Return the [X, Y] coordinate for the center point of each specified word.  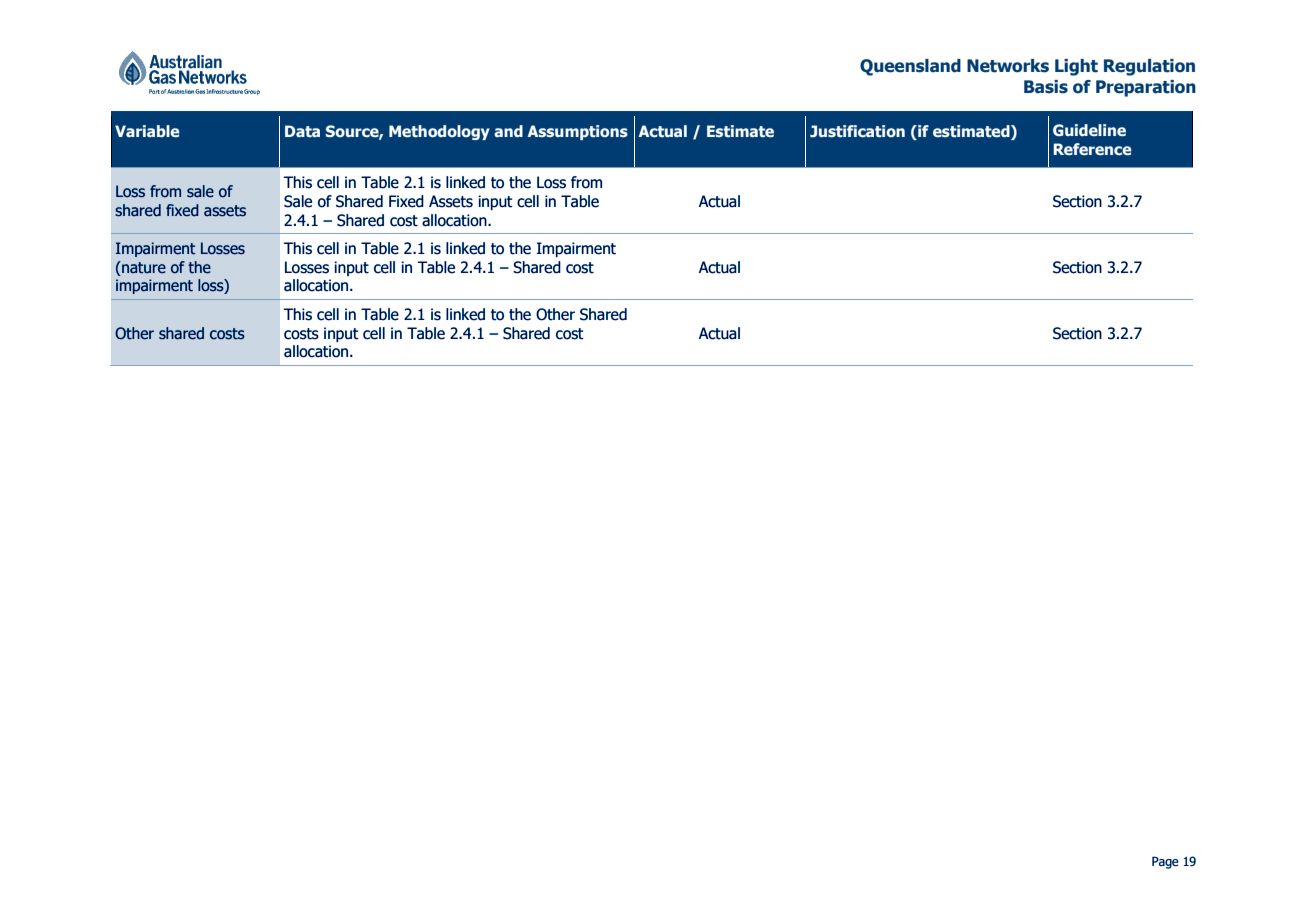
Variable [147, 131]
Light [1076, 67]
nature [143, 267]
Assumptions [577, 132]
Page [1165, 862]
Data [302, 131]
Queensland [910, 67]
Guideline [1089, 130]
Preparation [1146, 88]
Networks [1008, 66]
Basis [1046, 87]
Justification [857, 131]
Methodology [439, 132]
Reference [1092, 149]
